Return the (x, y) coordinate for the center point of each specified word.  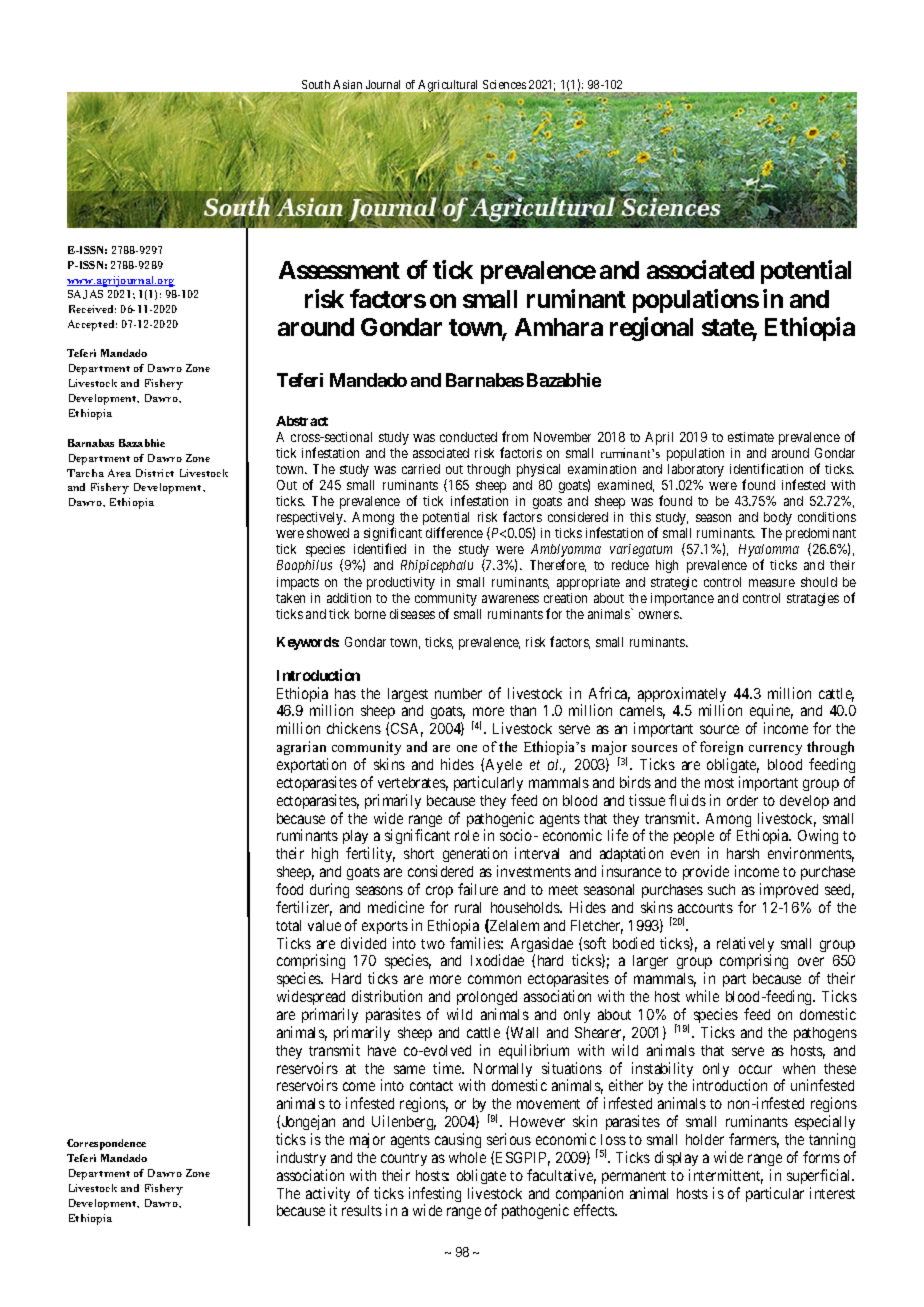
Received (92, 309)
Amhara (559, 327)
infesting (435, 1196)
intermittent (726, 1176)
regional (651, 329)
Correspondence (106, 1144)
